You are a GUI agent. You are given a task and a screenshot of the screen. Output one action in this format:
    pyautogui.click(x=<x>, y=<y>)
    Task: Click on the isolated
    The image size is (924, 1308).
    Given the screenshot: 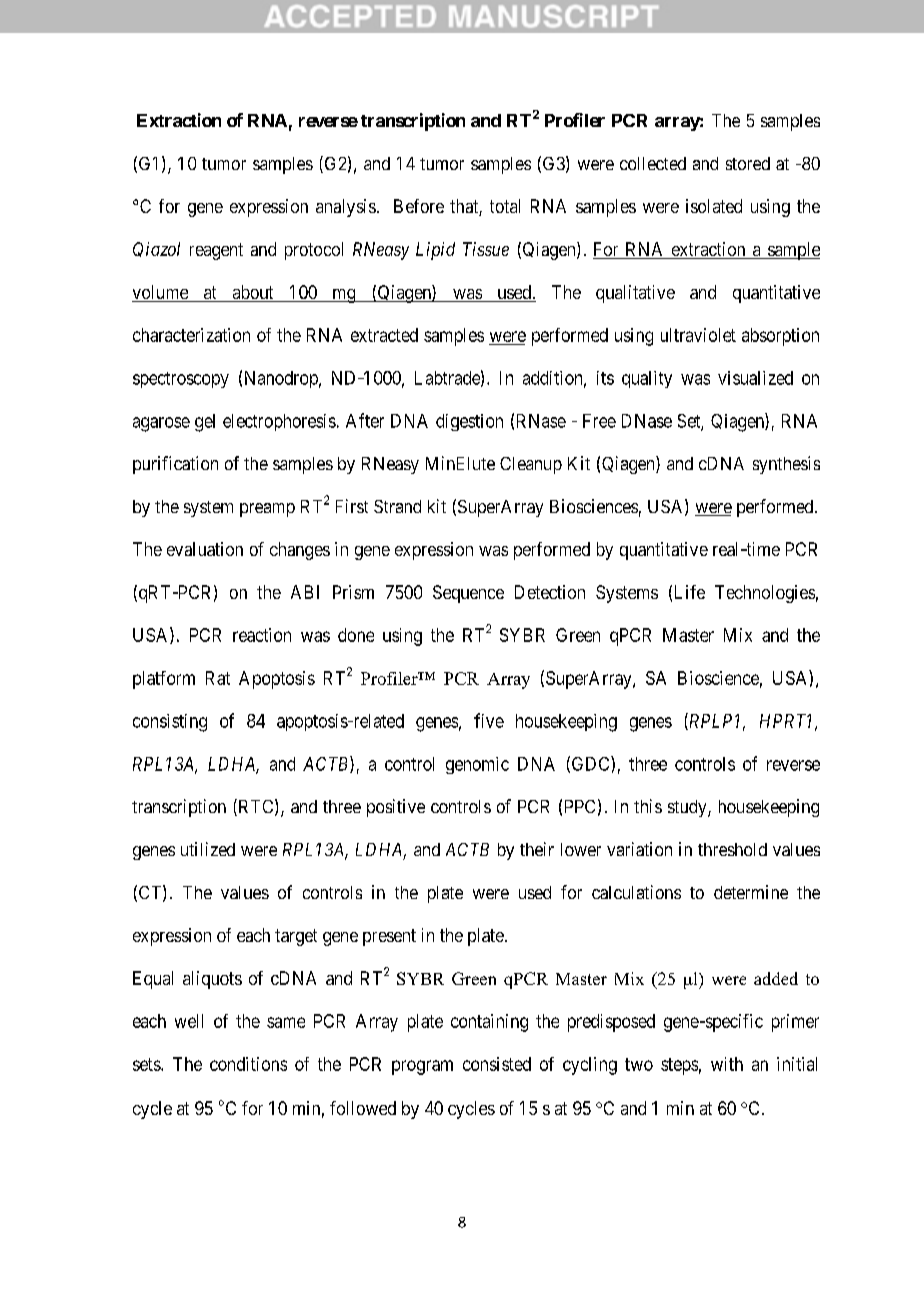 What is the action you would take?
    pyautogui.click(x=714, y=206)
